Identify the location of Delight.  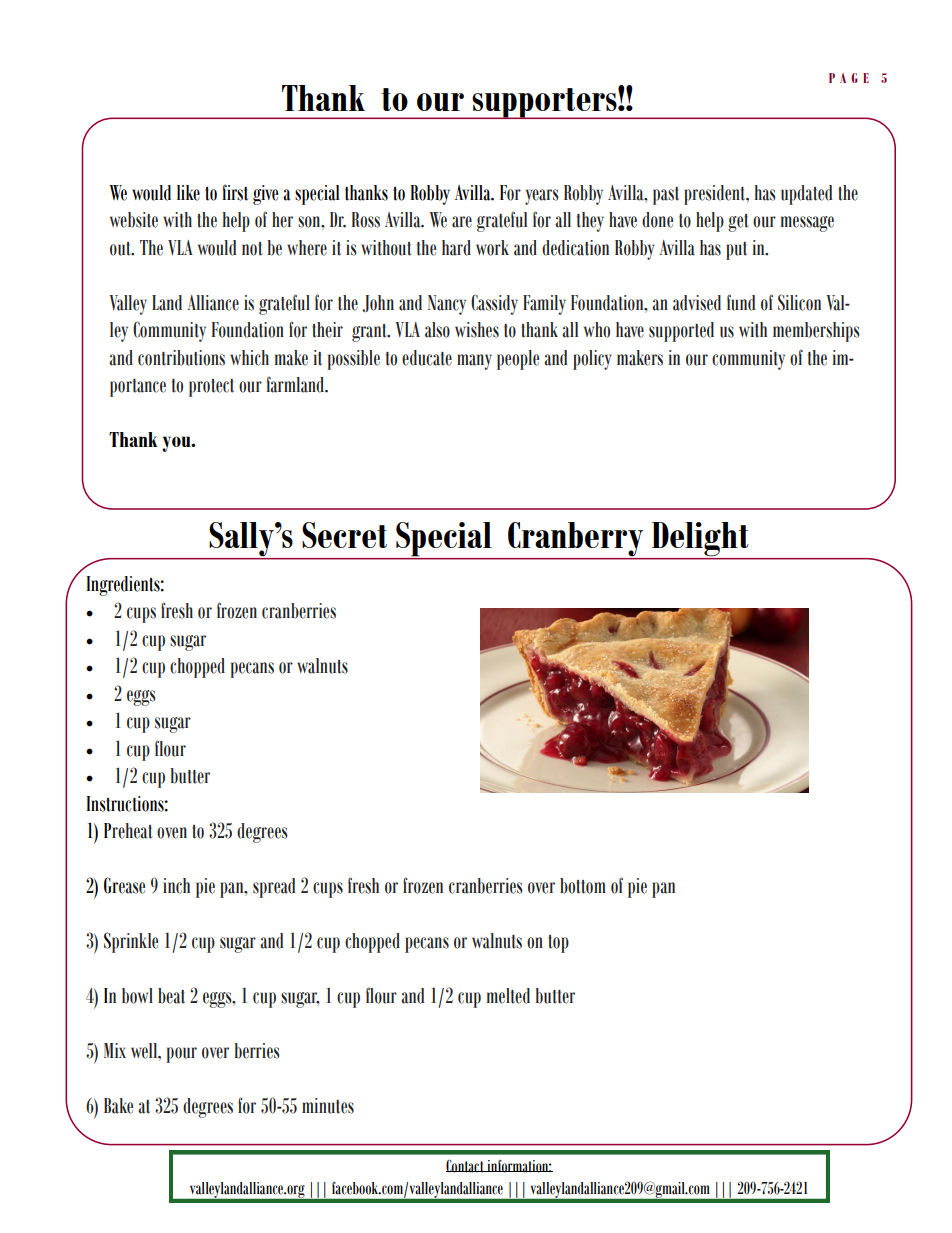
(700, 540).
